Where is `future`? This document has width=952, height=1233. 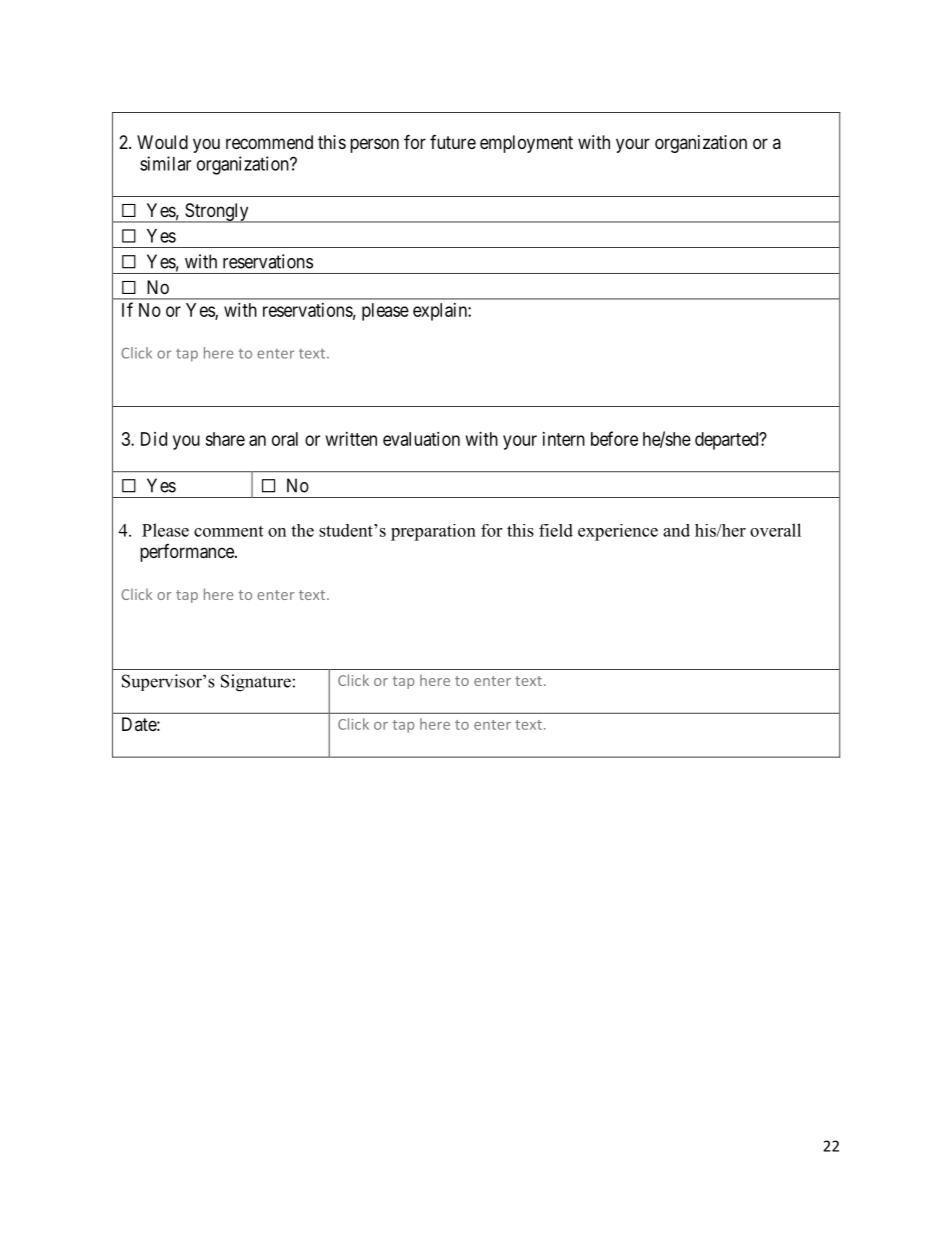 future is located at coordinates (453, 142).
